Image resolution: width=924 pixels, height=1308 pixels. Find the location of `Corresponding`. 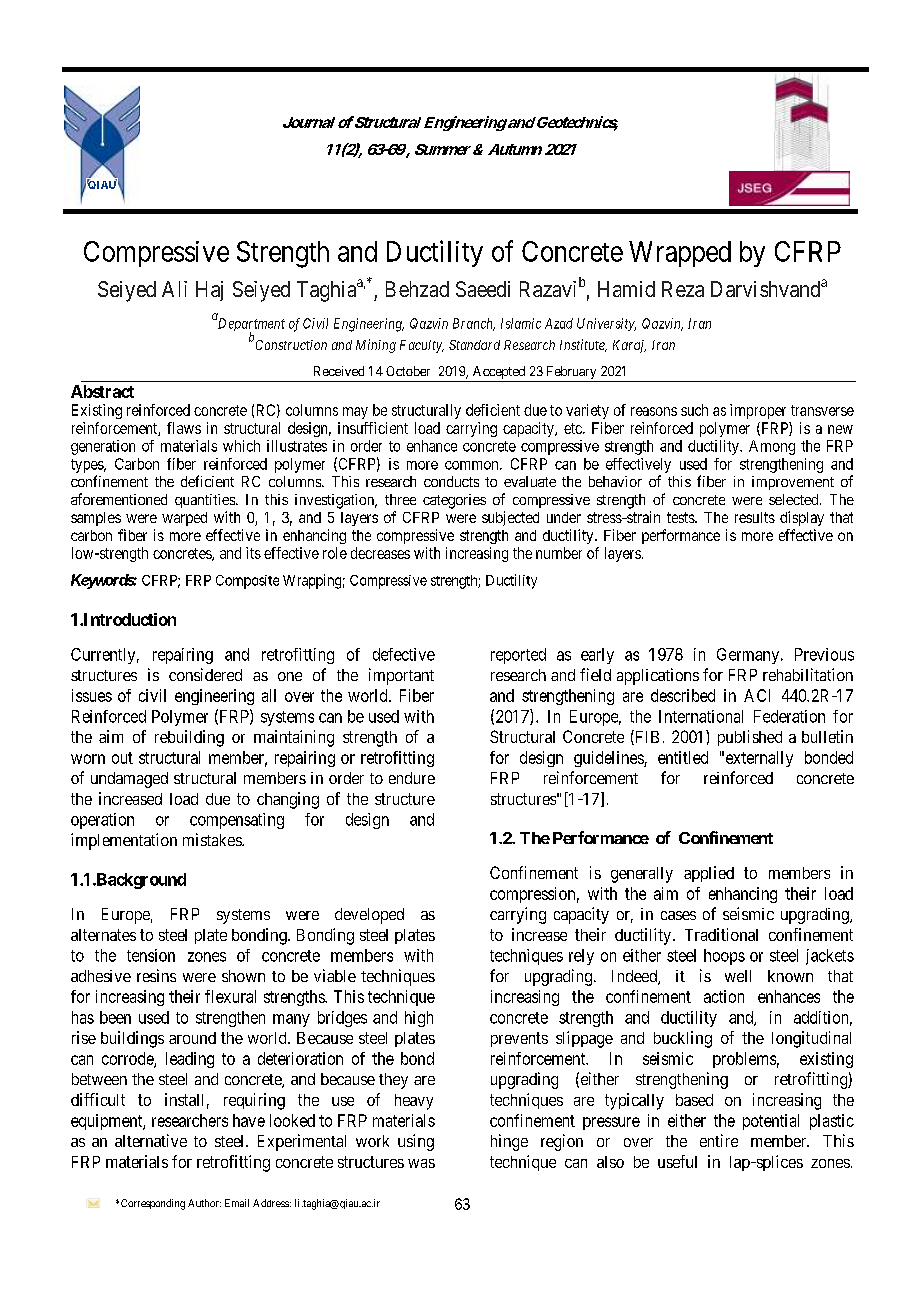

Corresponding is located at coordinates (153, 1204).
